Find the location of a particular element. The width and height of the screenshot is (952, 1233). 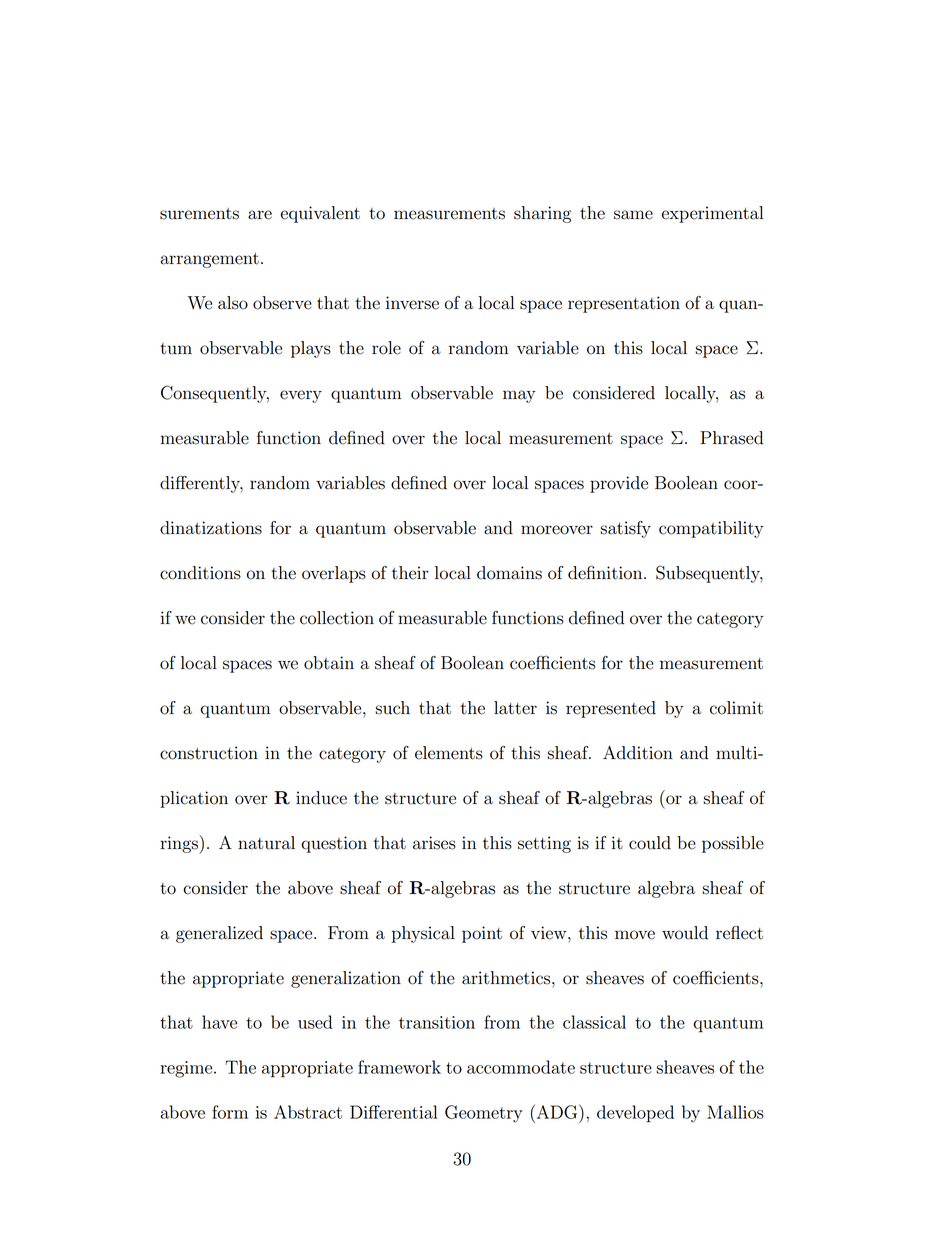

differently is located at coordinates (201, 484).
